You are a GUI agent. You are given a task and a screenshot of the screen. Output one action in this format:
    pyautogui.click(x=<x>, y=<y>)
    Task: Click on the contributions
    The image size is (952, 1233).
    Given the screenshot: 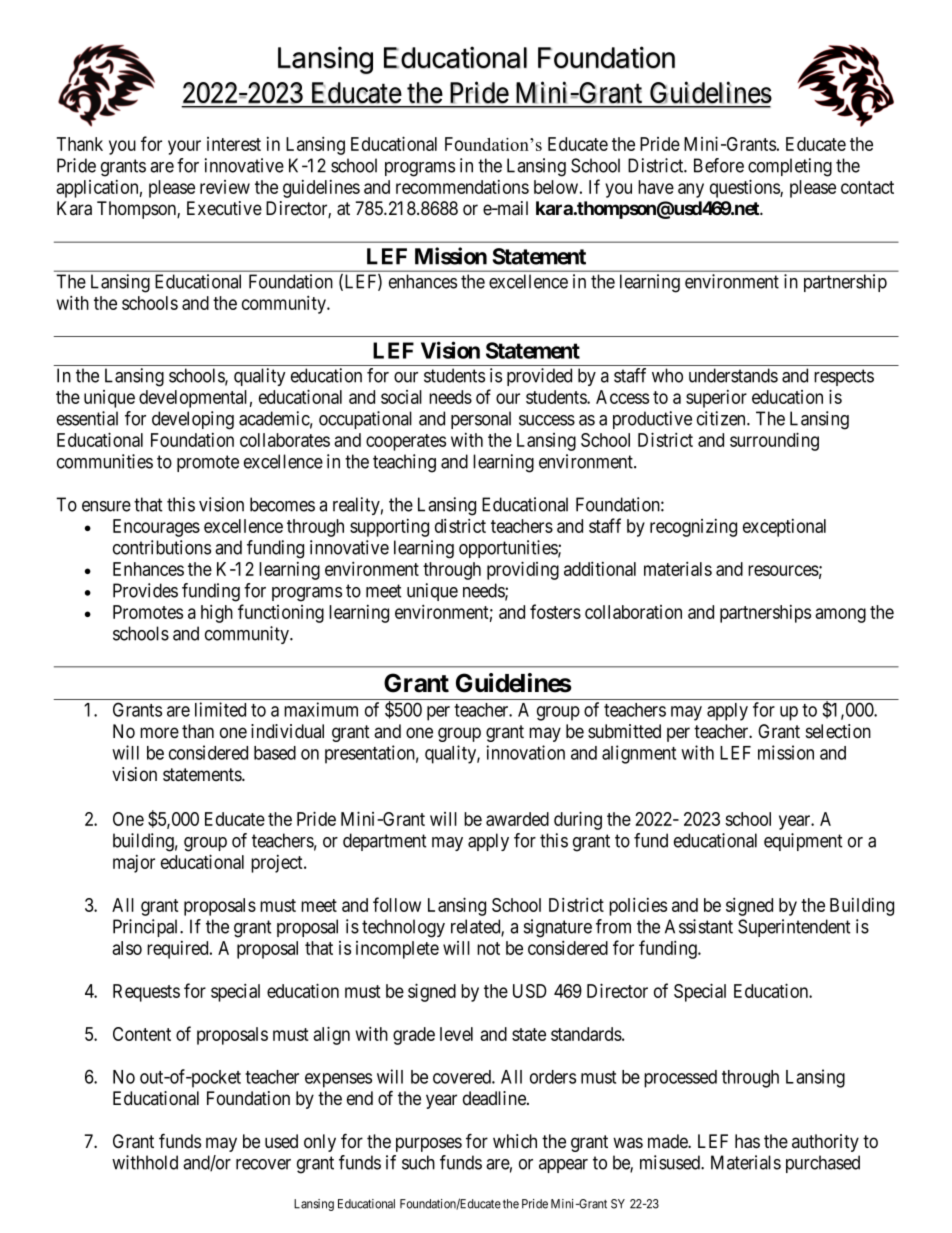 What is the action you would take?
    pyautogui.click(x=162, y=547)
